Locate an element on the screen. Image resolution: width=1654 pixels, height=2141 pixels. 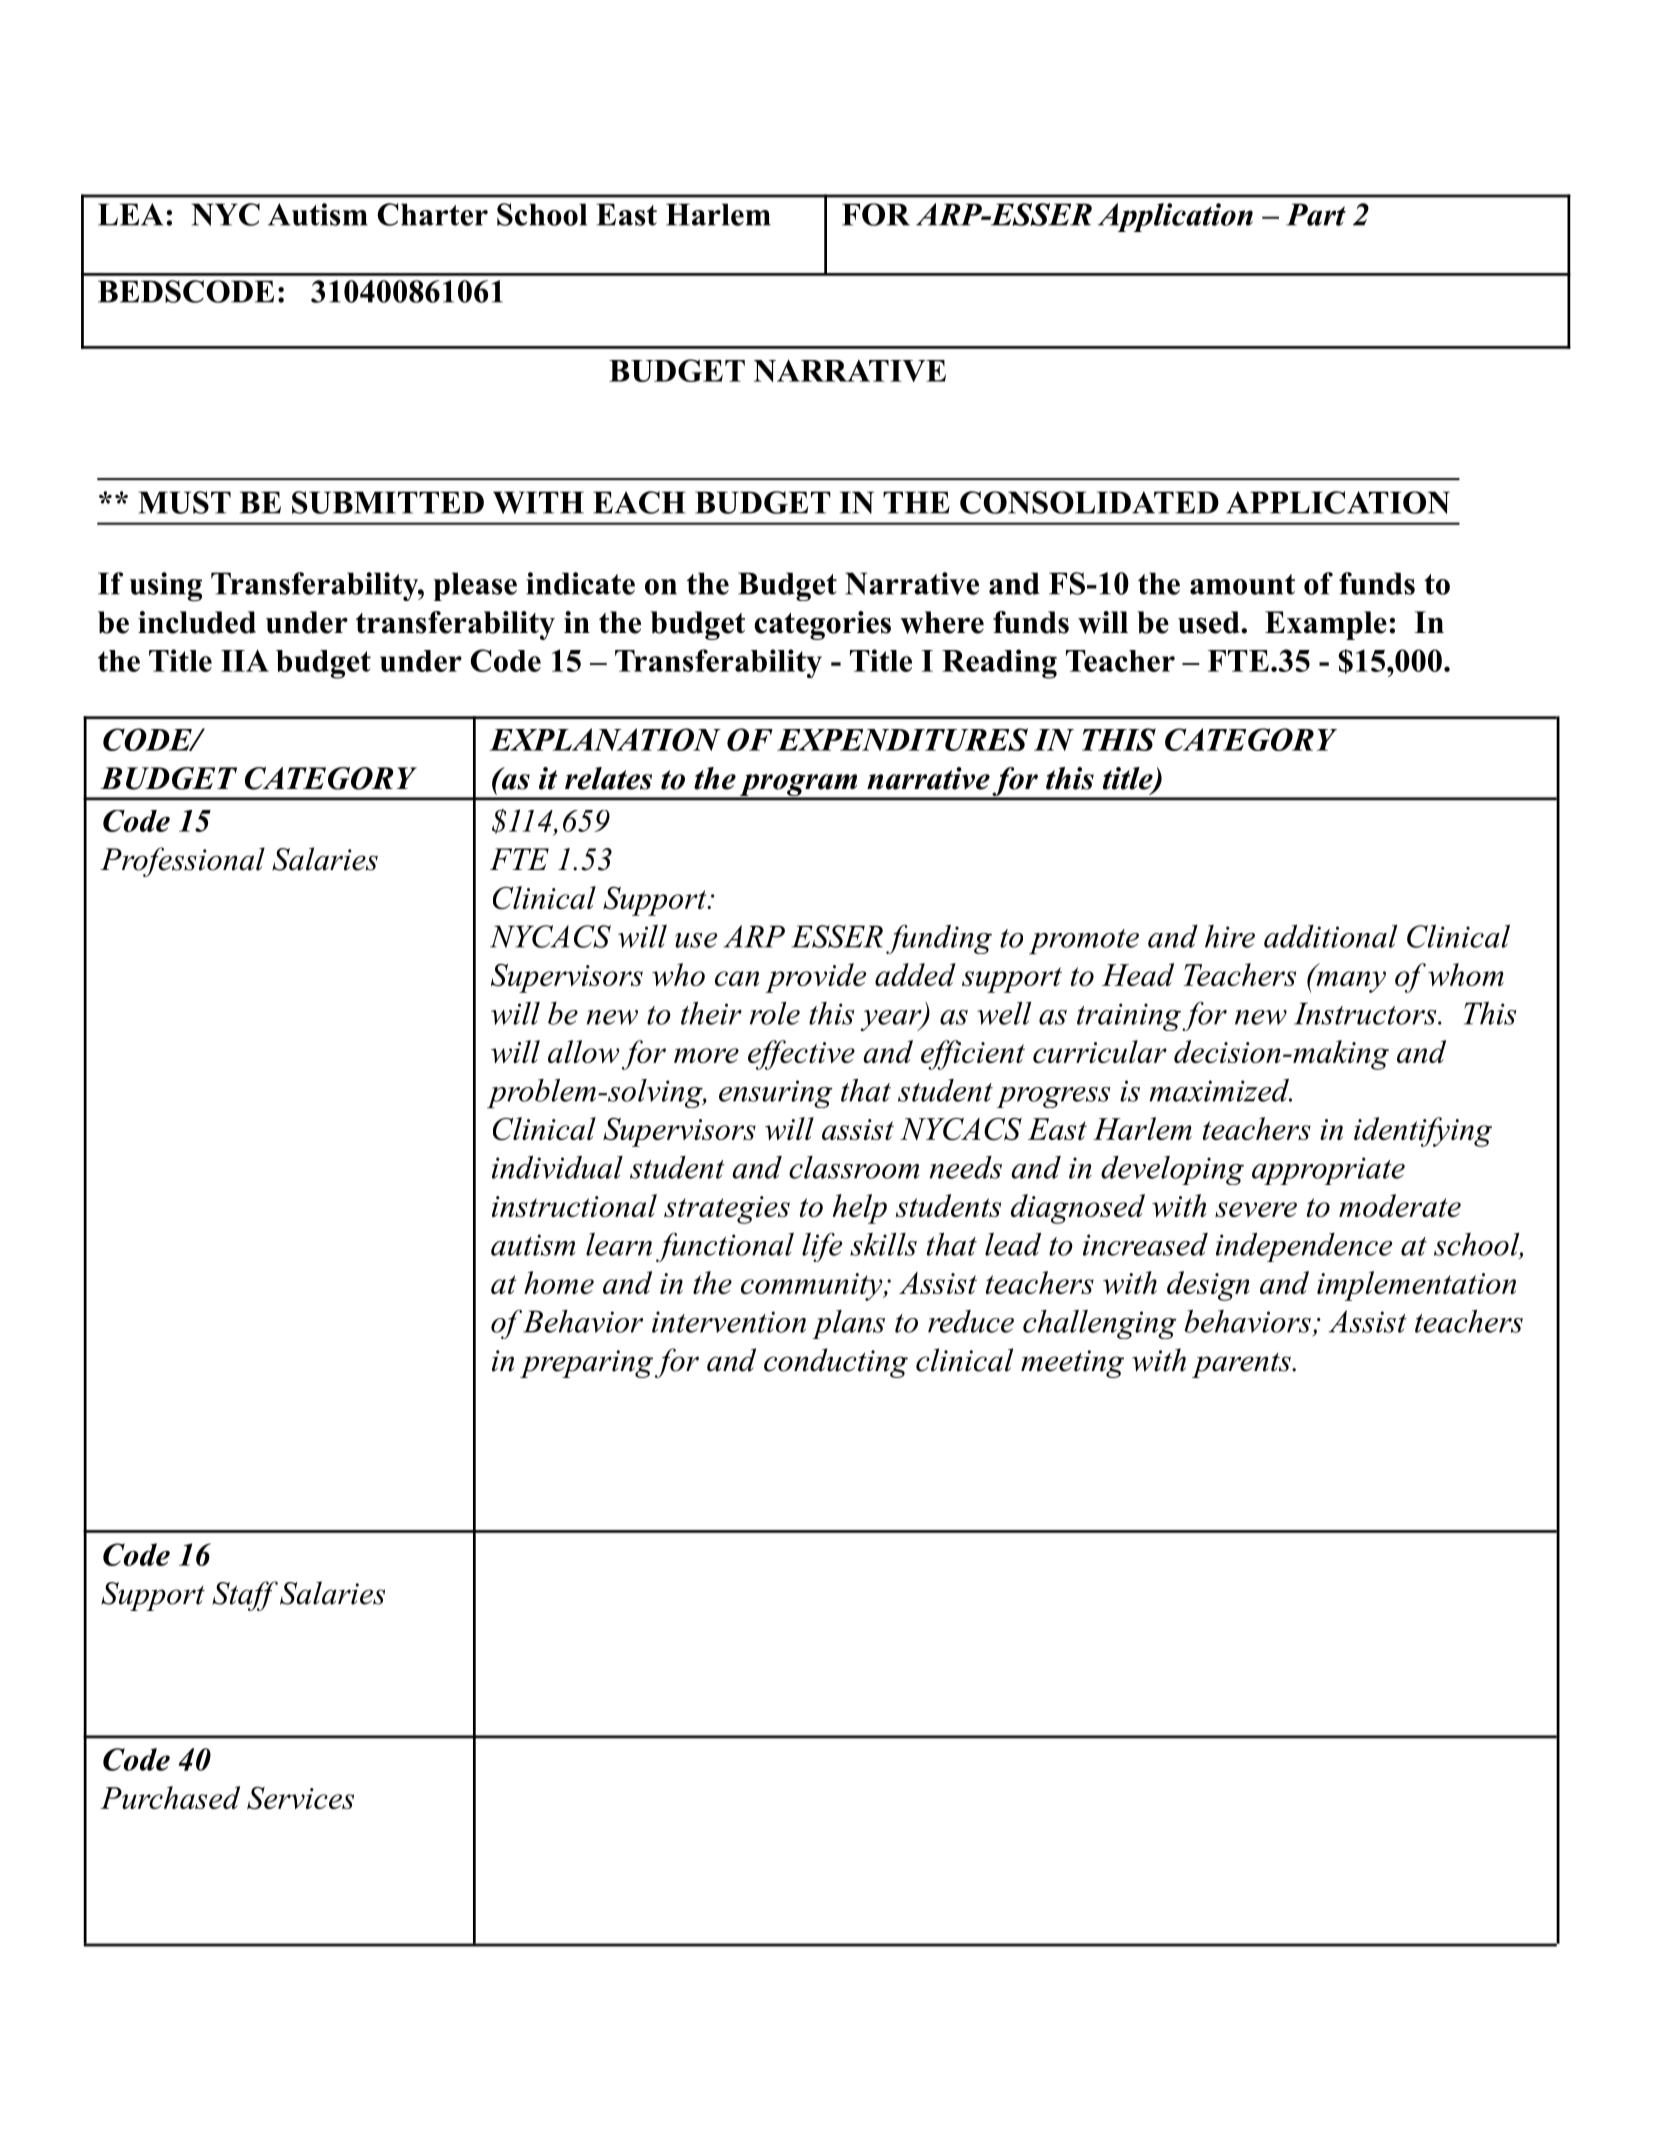
parents is located at coordinates (1242, 1365).
